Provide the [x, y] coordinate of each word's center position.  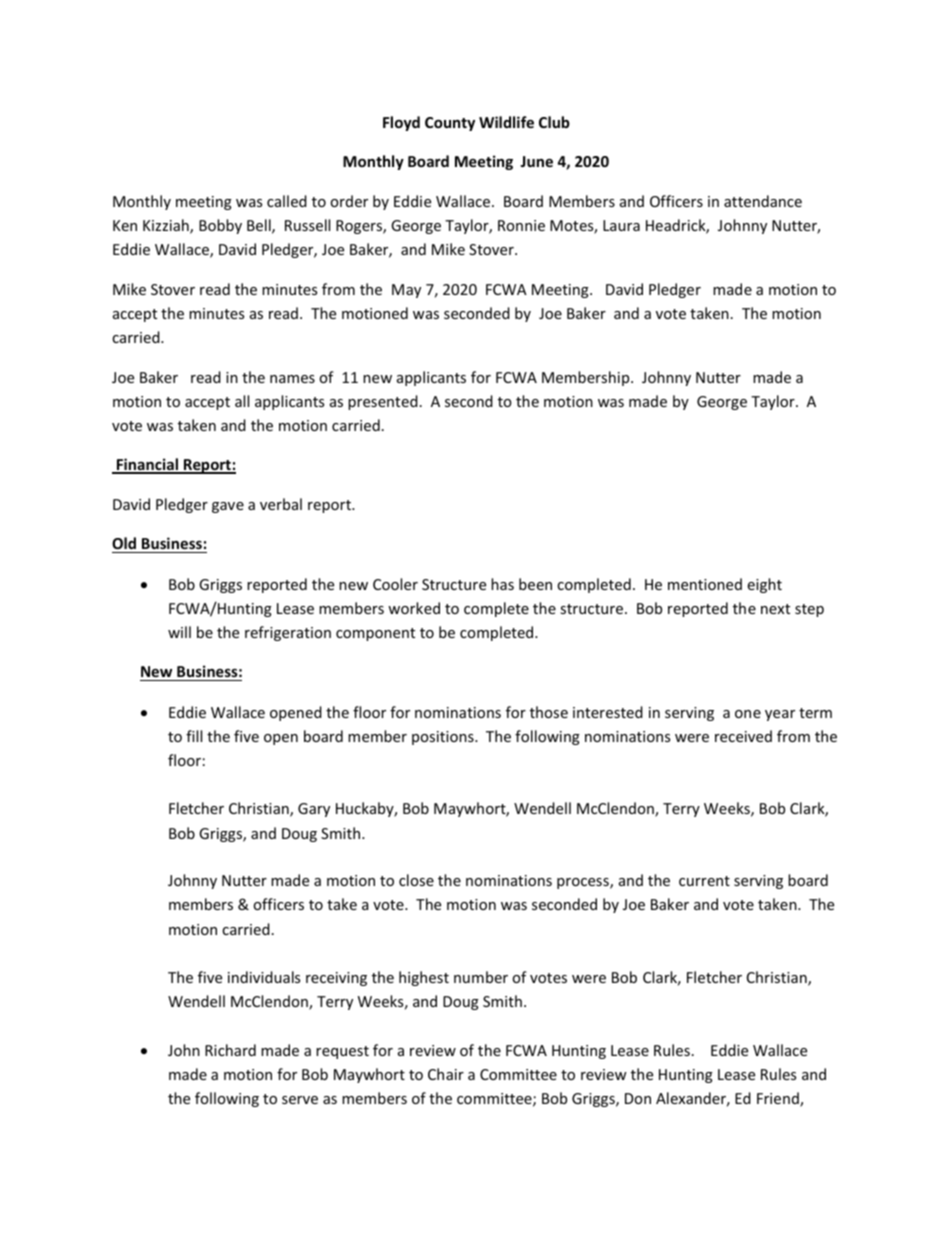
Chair [446, 1074]
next [775, 609]
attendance [763, 201]
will [179, 632]
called [287, 201]
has [502, 584]
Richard [230, 1050]
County [450, 124]
